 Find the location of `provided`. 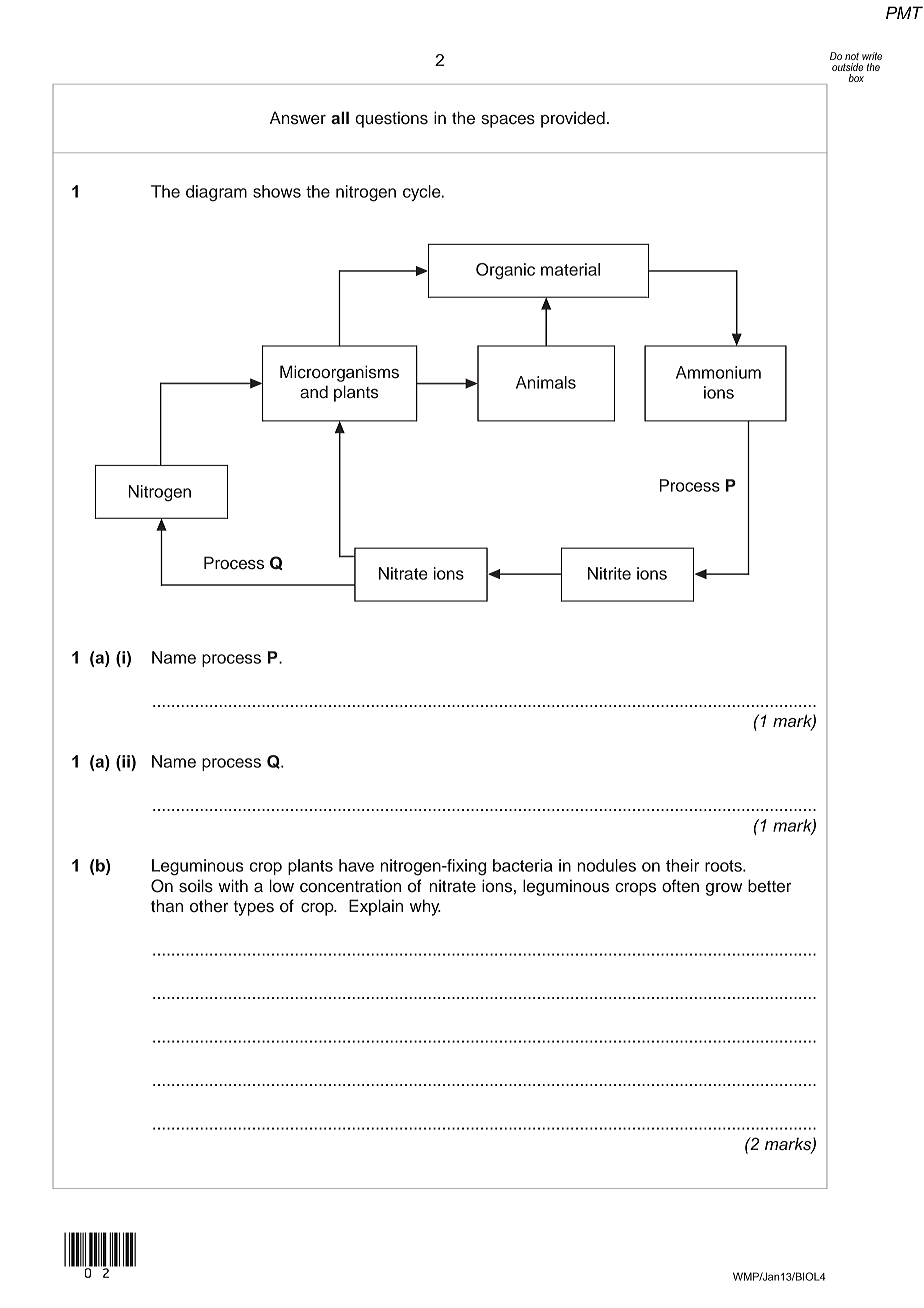

provided is located at coordinates (573, 119).
